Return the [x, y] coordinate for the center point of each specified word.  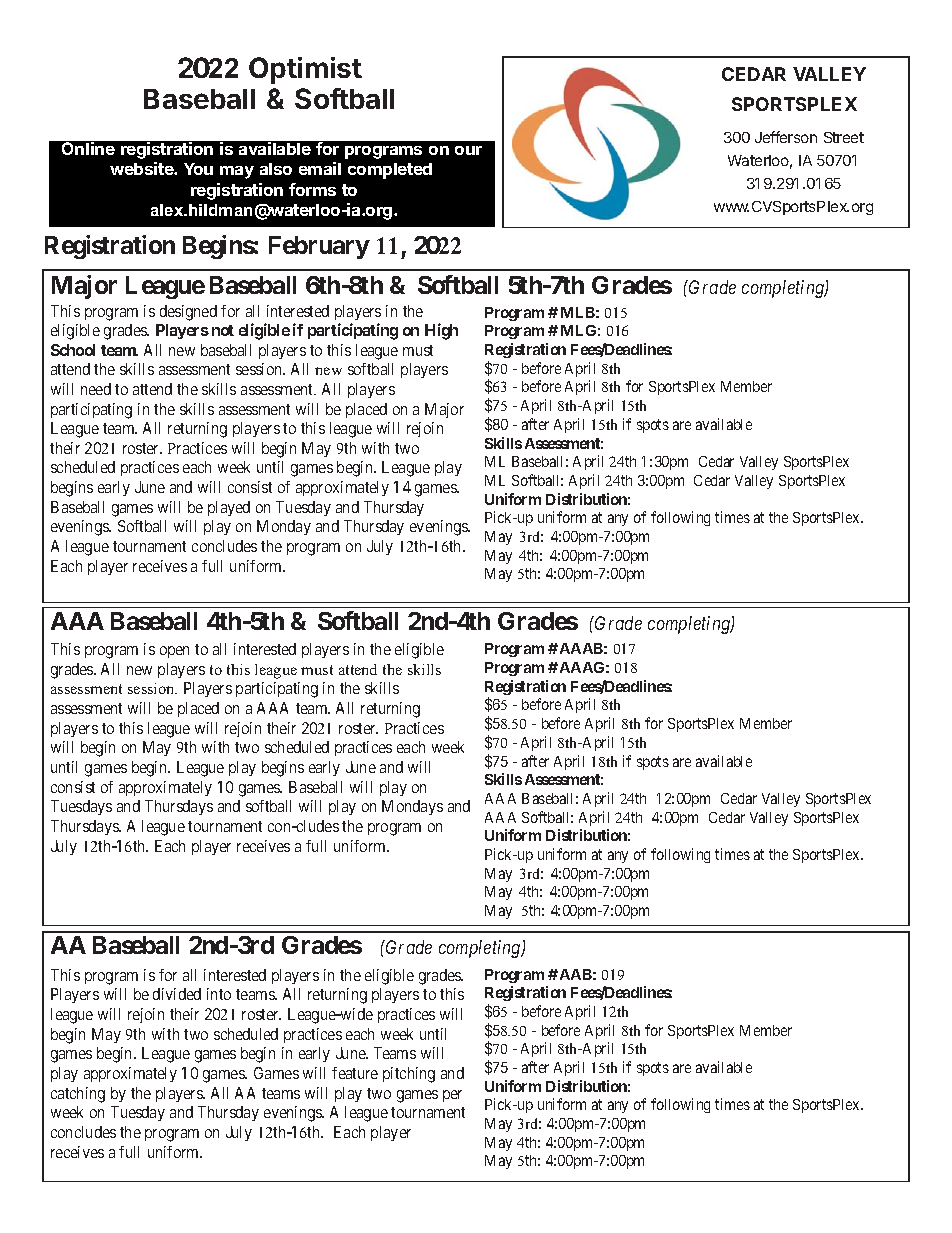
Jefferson [786, 137]
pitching [409, 1075]
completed [390, 171]
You [198, 169]
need [96, 389]
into [219, 994]
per [452, 1096]
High [441, 331]
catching [78, 1095]
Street [844, 137]
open [174, 652]
